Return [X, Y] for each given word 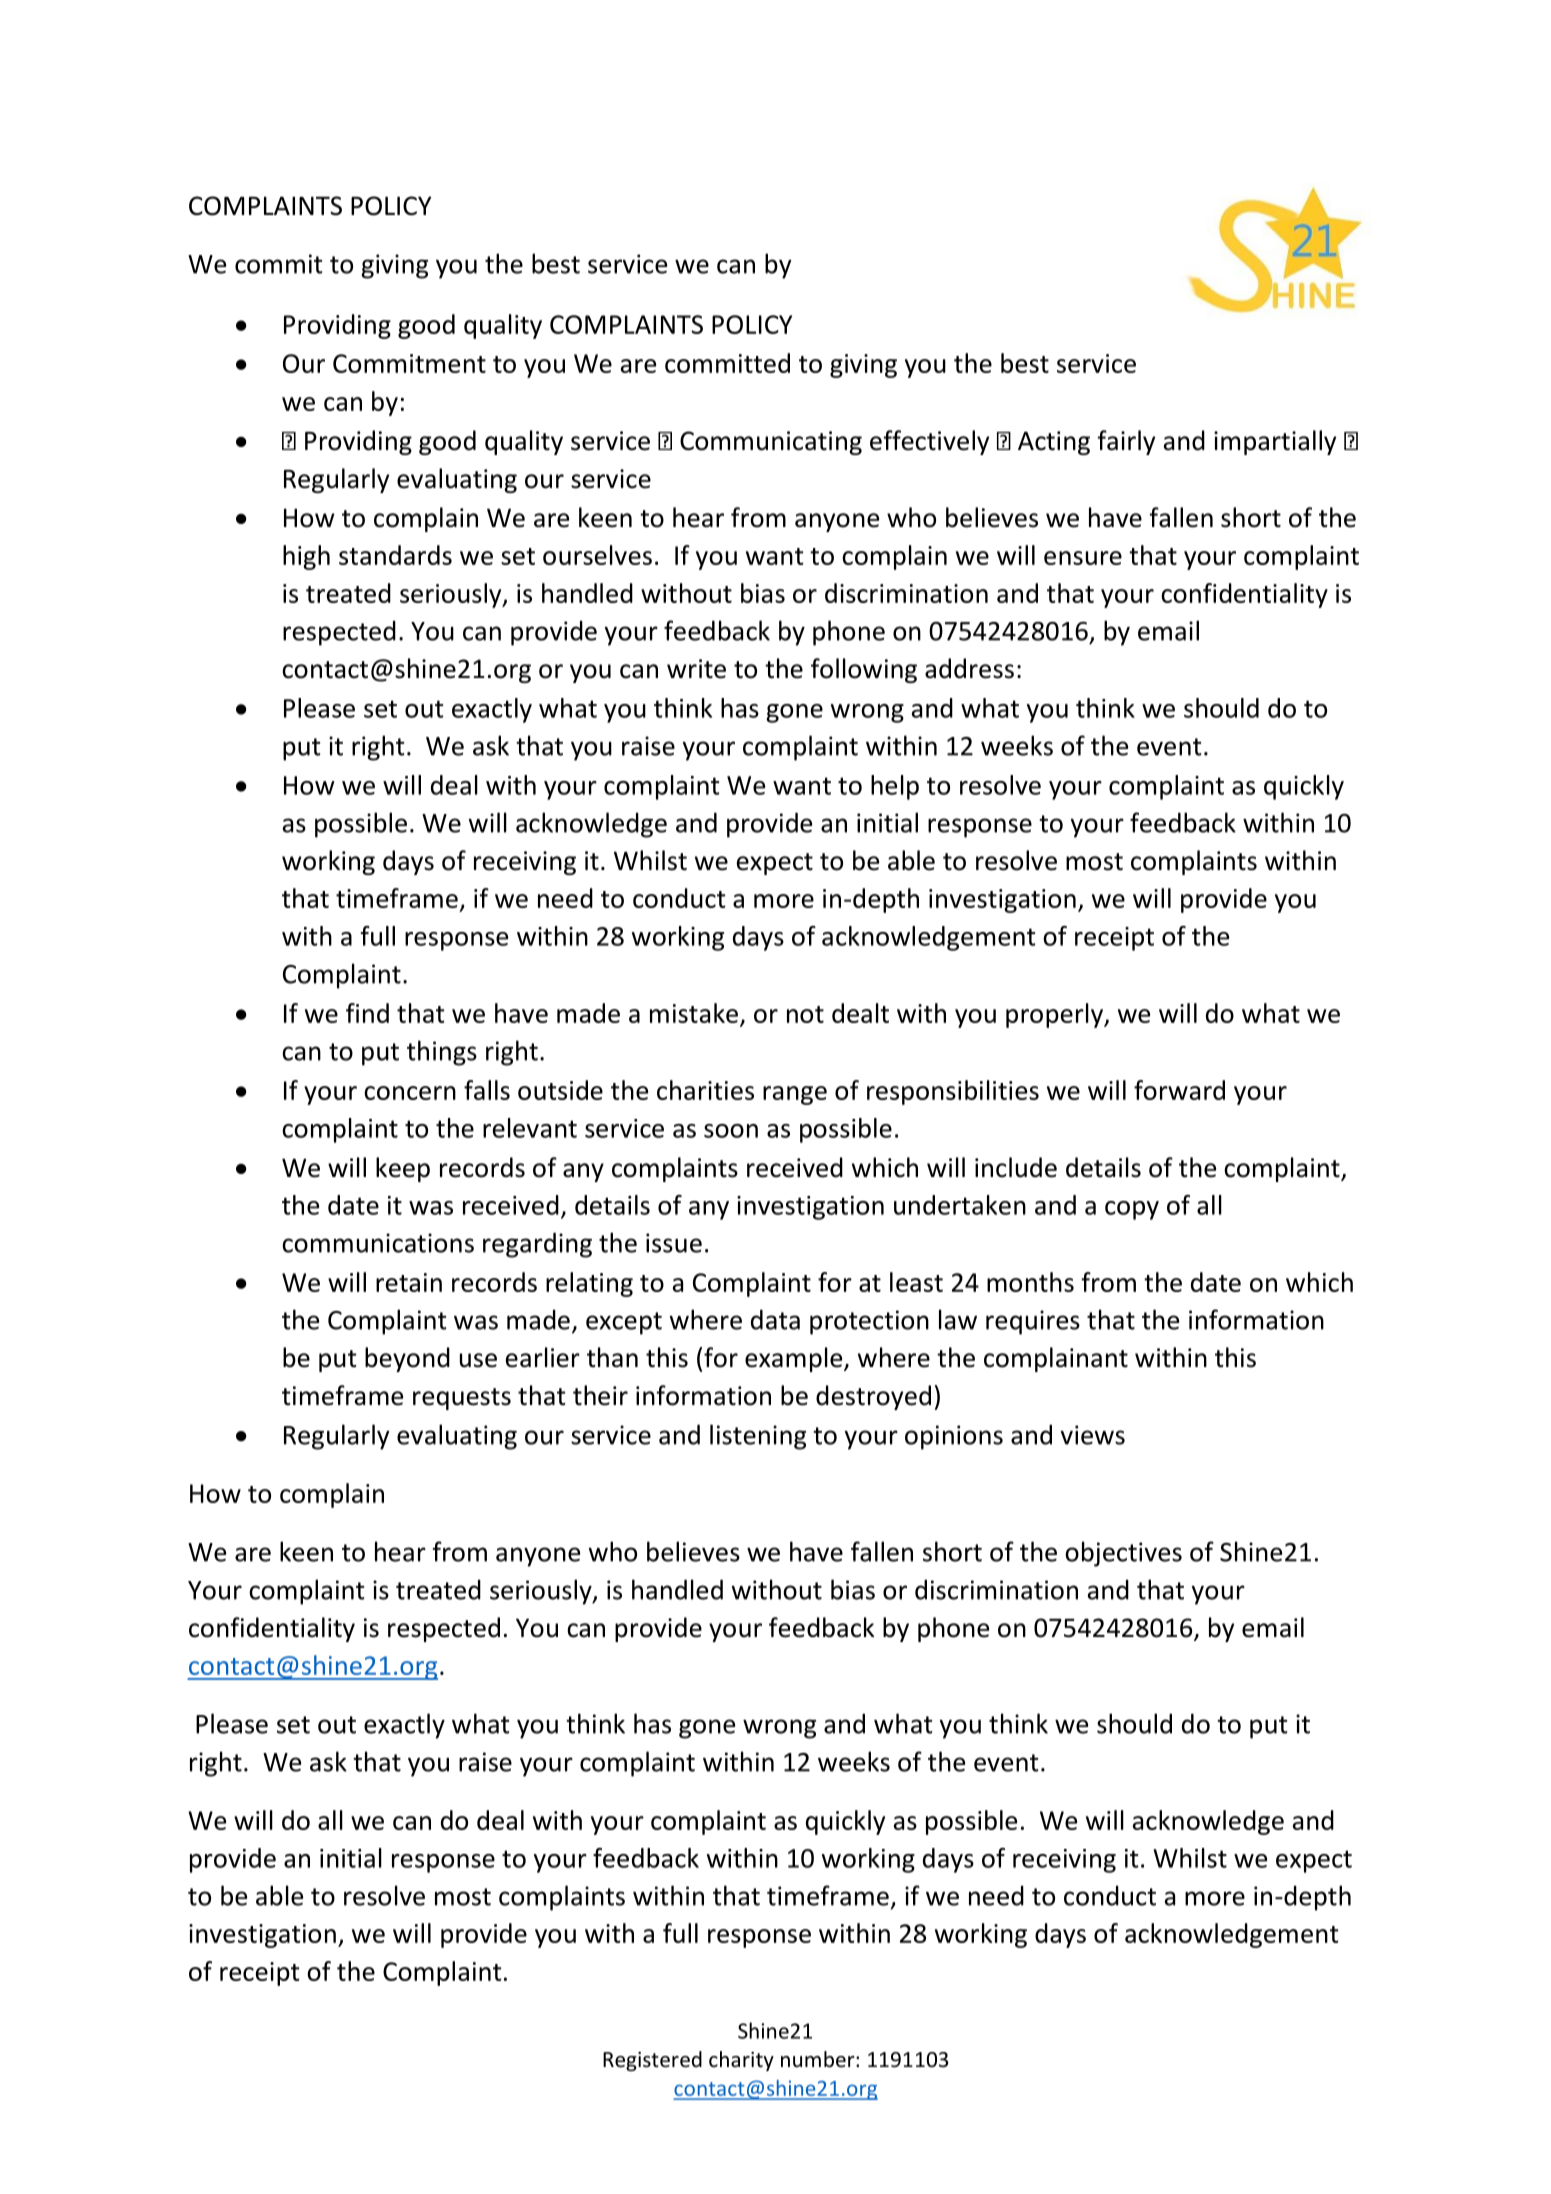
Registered [652, 2061]
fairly [1126, 442]
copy [1132, 1210]
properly [1055, 1015]
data [775, 1319]
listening [758, 1437]
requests [462, 1399]
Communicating [771, 443]
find [367, 1013]
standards [395, 555]
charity [741, 2061]
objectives [1123, 1554]
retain [409, 1282]
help [895, 787]
